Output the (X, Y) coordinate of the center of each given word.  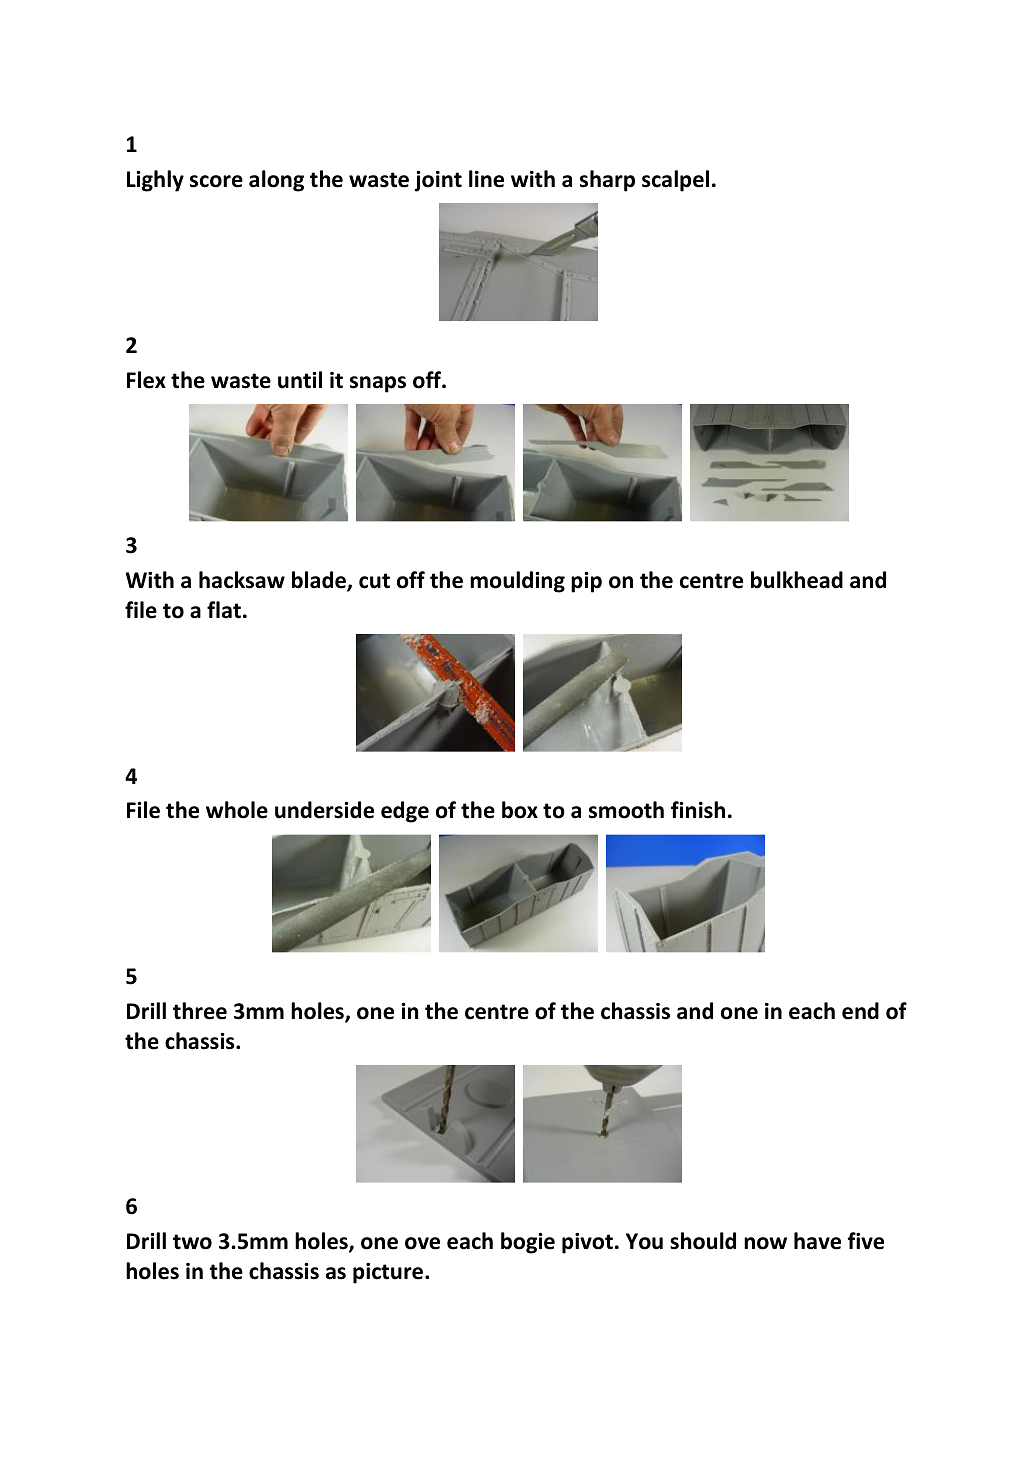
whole (237, 810)
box (520, 810)
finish (698, 810)
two (192, 1242)
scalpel (675, 181)
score (216, 181)
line (486, 179)
